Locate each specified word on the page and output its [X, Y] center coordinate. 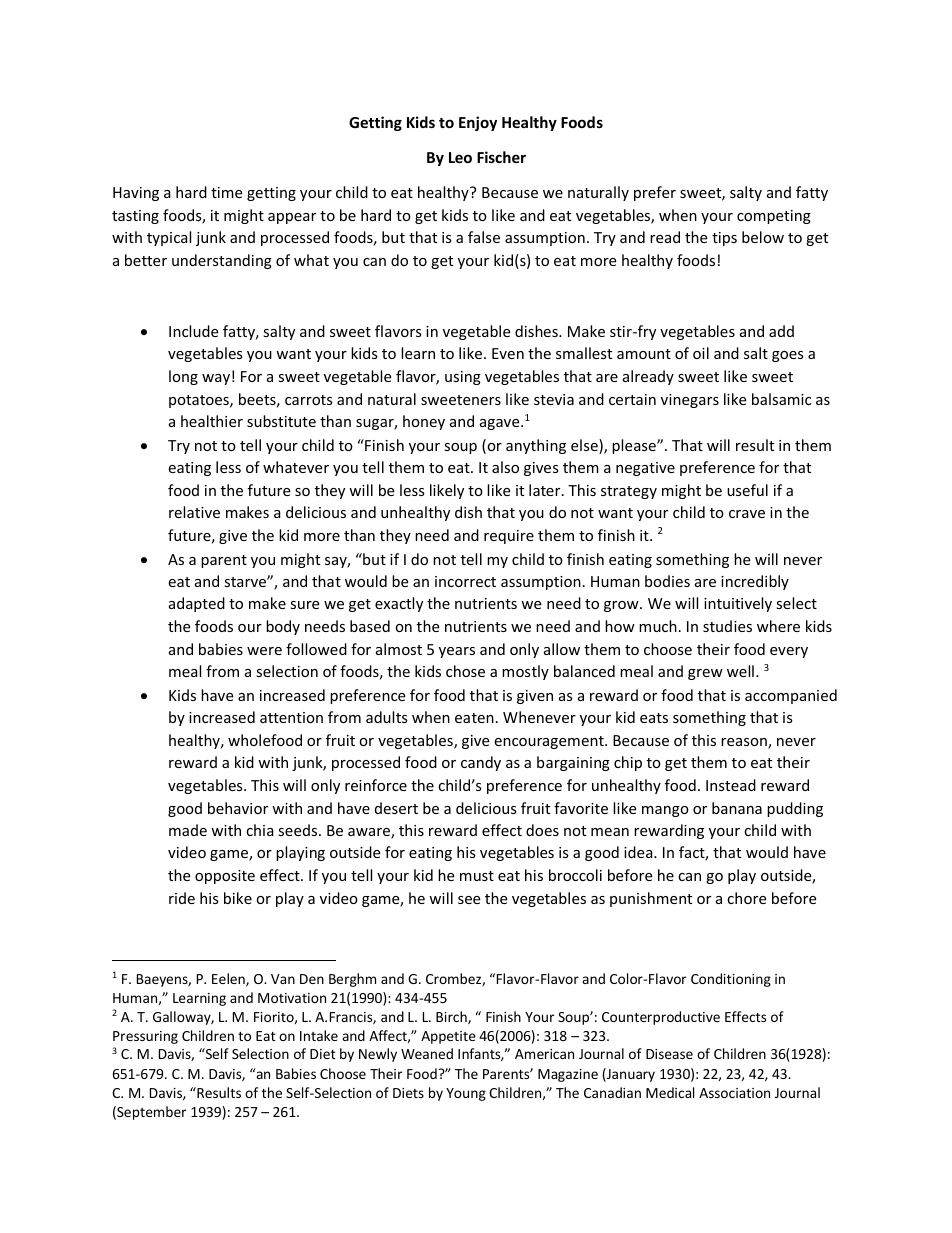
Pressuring [145, 1037]
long [183, 377]
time [226, 192]
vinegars [690, 401]
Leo [460, 157]
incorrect [465, 581]
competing [774, 217]
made [188, 830]
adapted [197, 604]
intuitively [738, 604]
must [477, 876]
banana [737, 808]
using [463, 378]
